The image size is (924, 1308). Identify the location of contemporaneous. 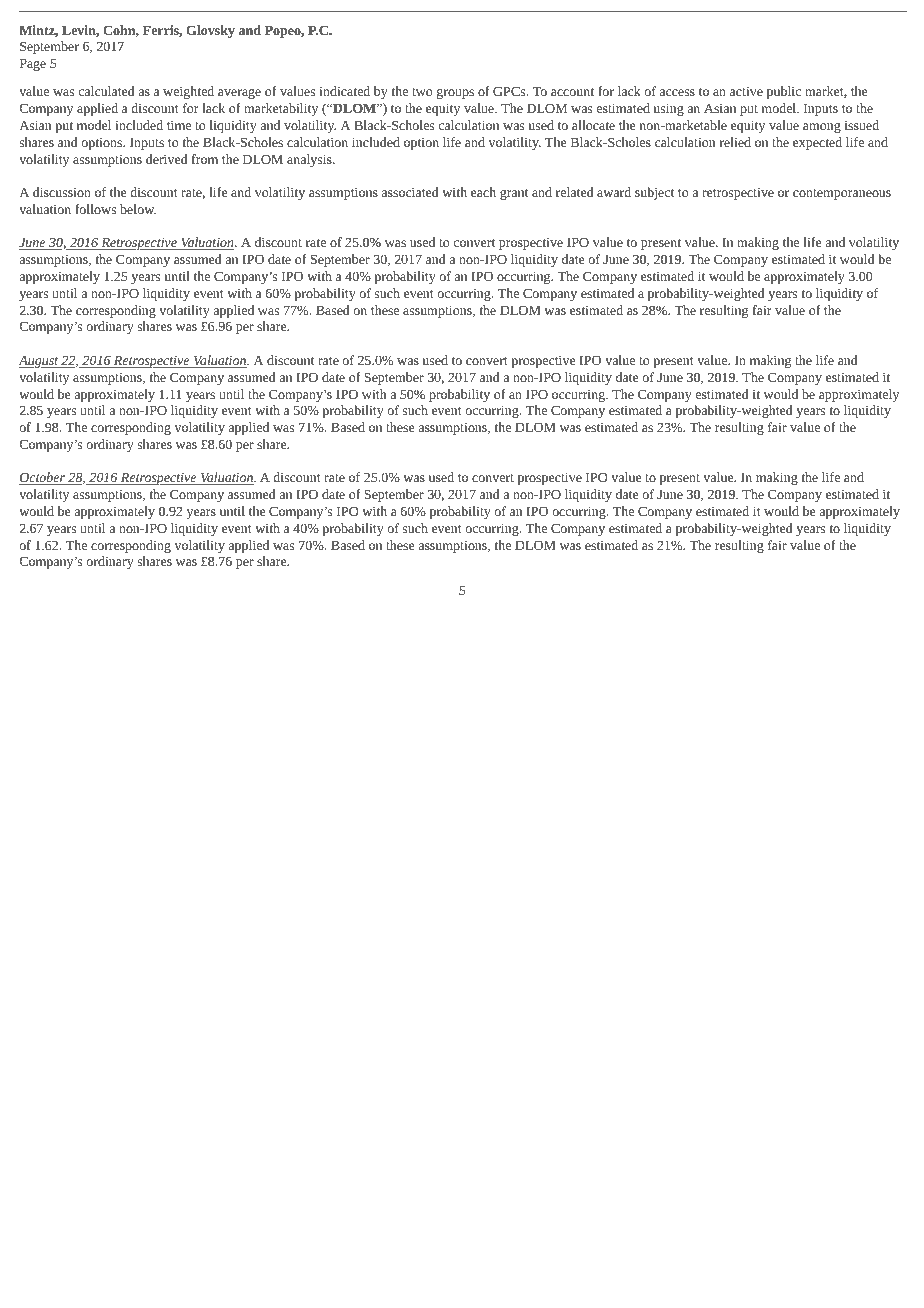
(842, 194).
